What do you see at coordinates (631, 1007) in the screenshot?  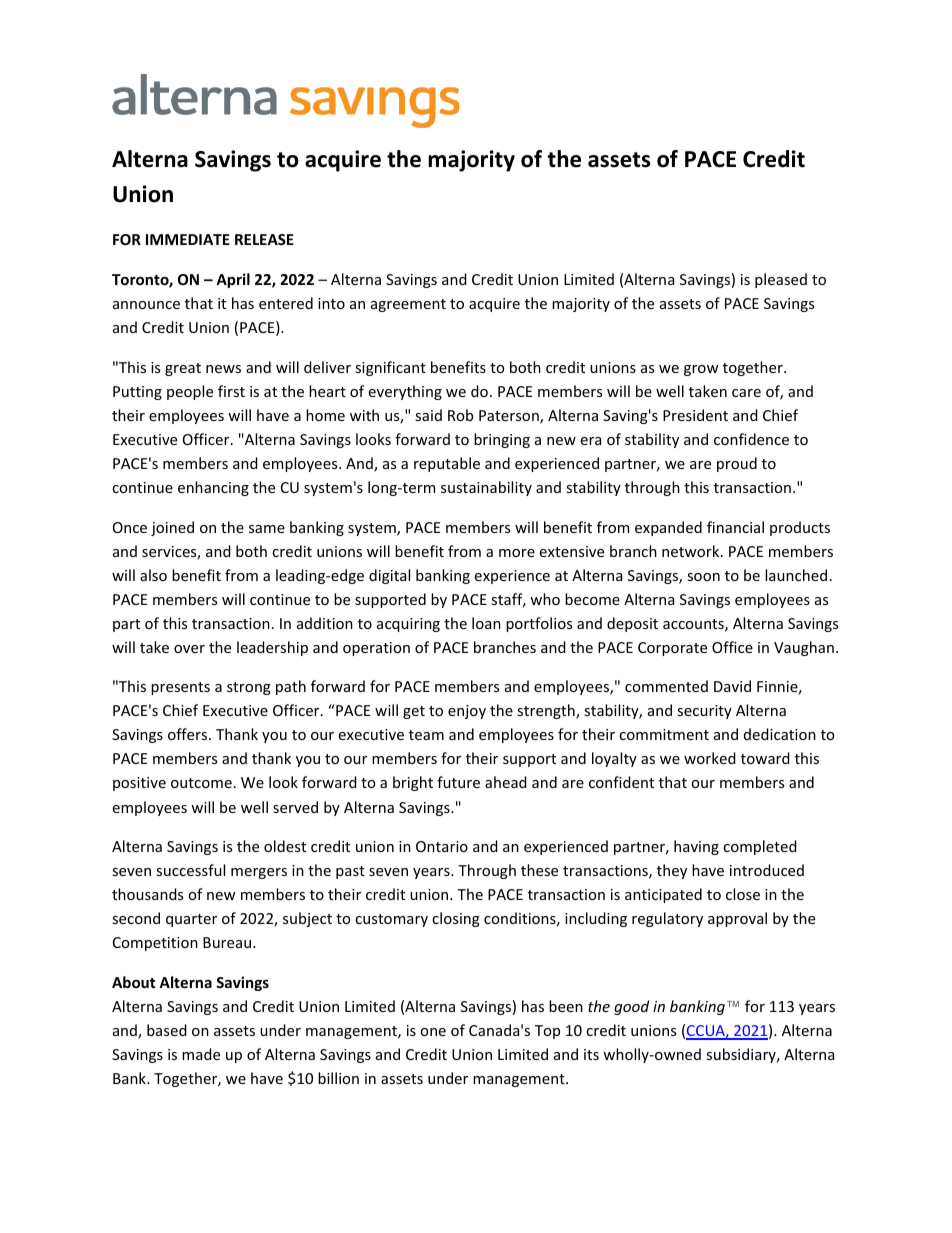 I see `good` at bounding box center [631, 1007].
